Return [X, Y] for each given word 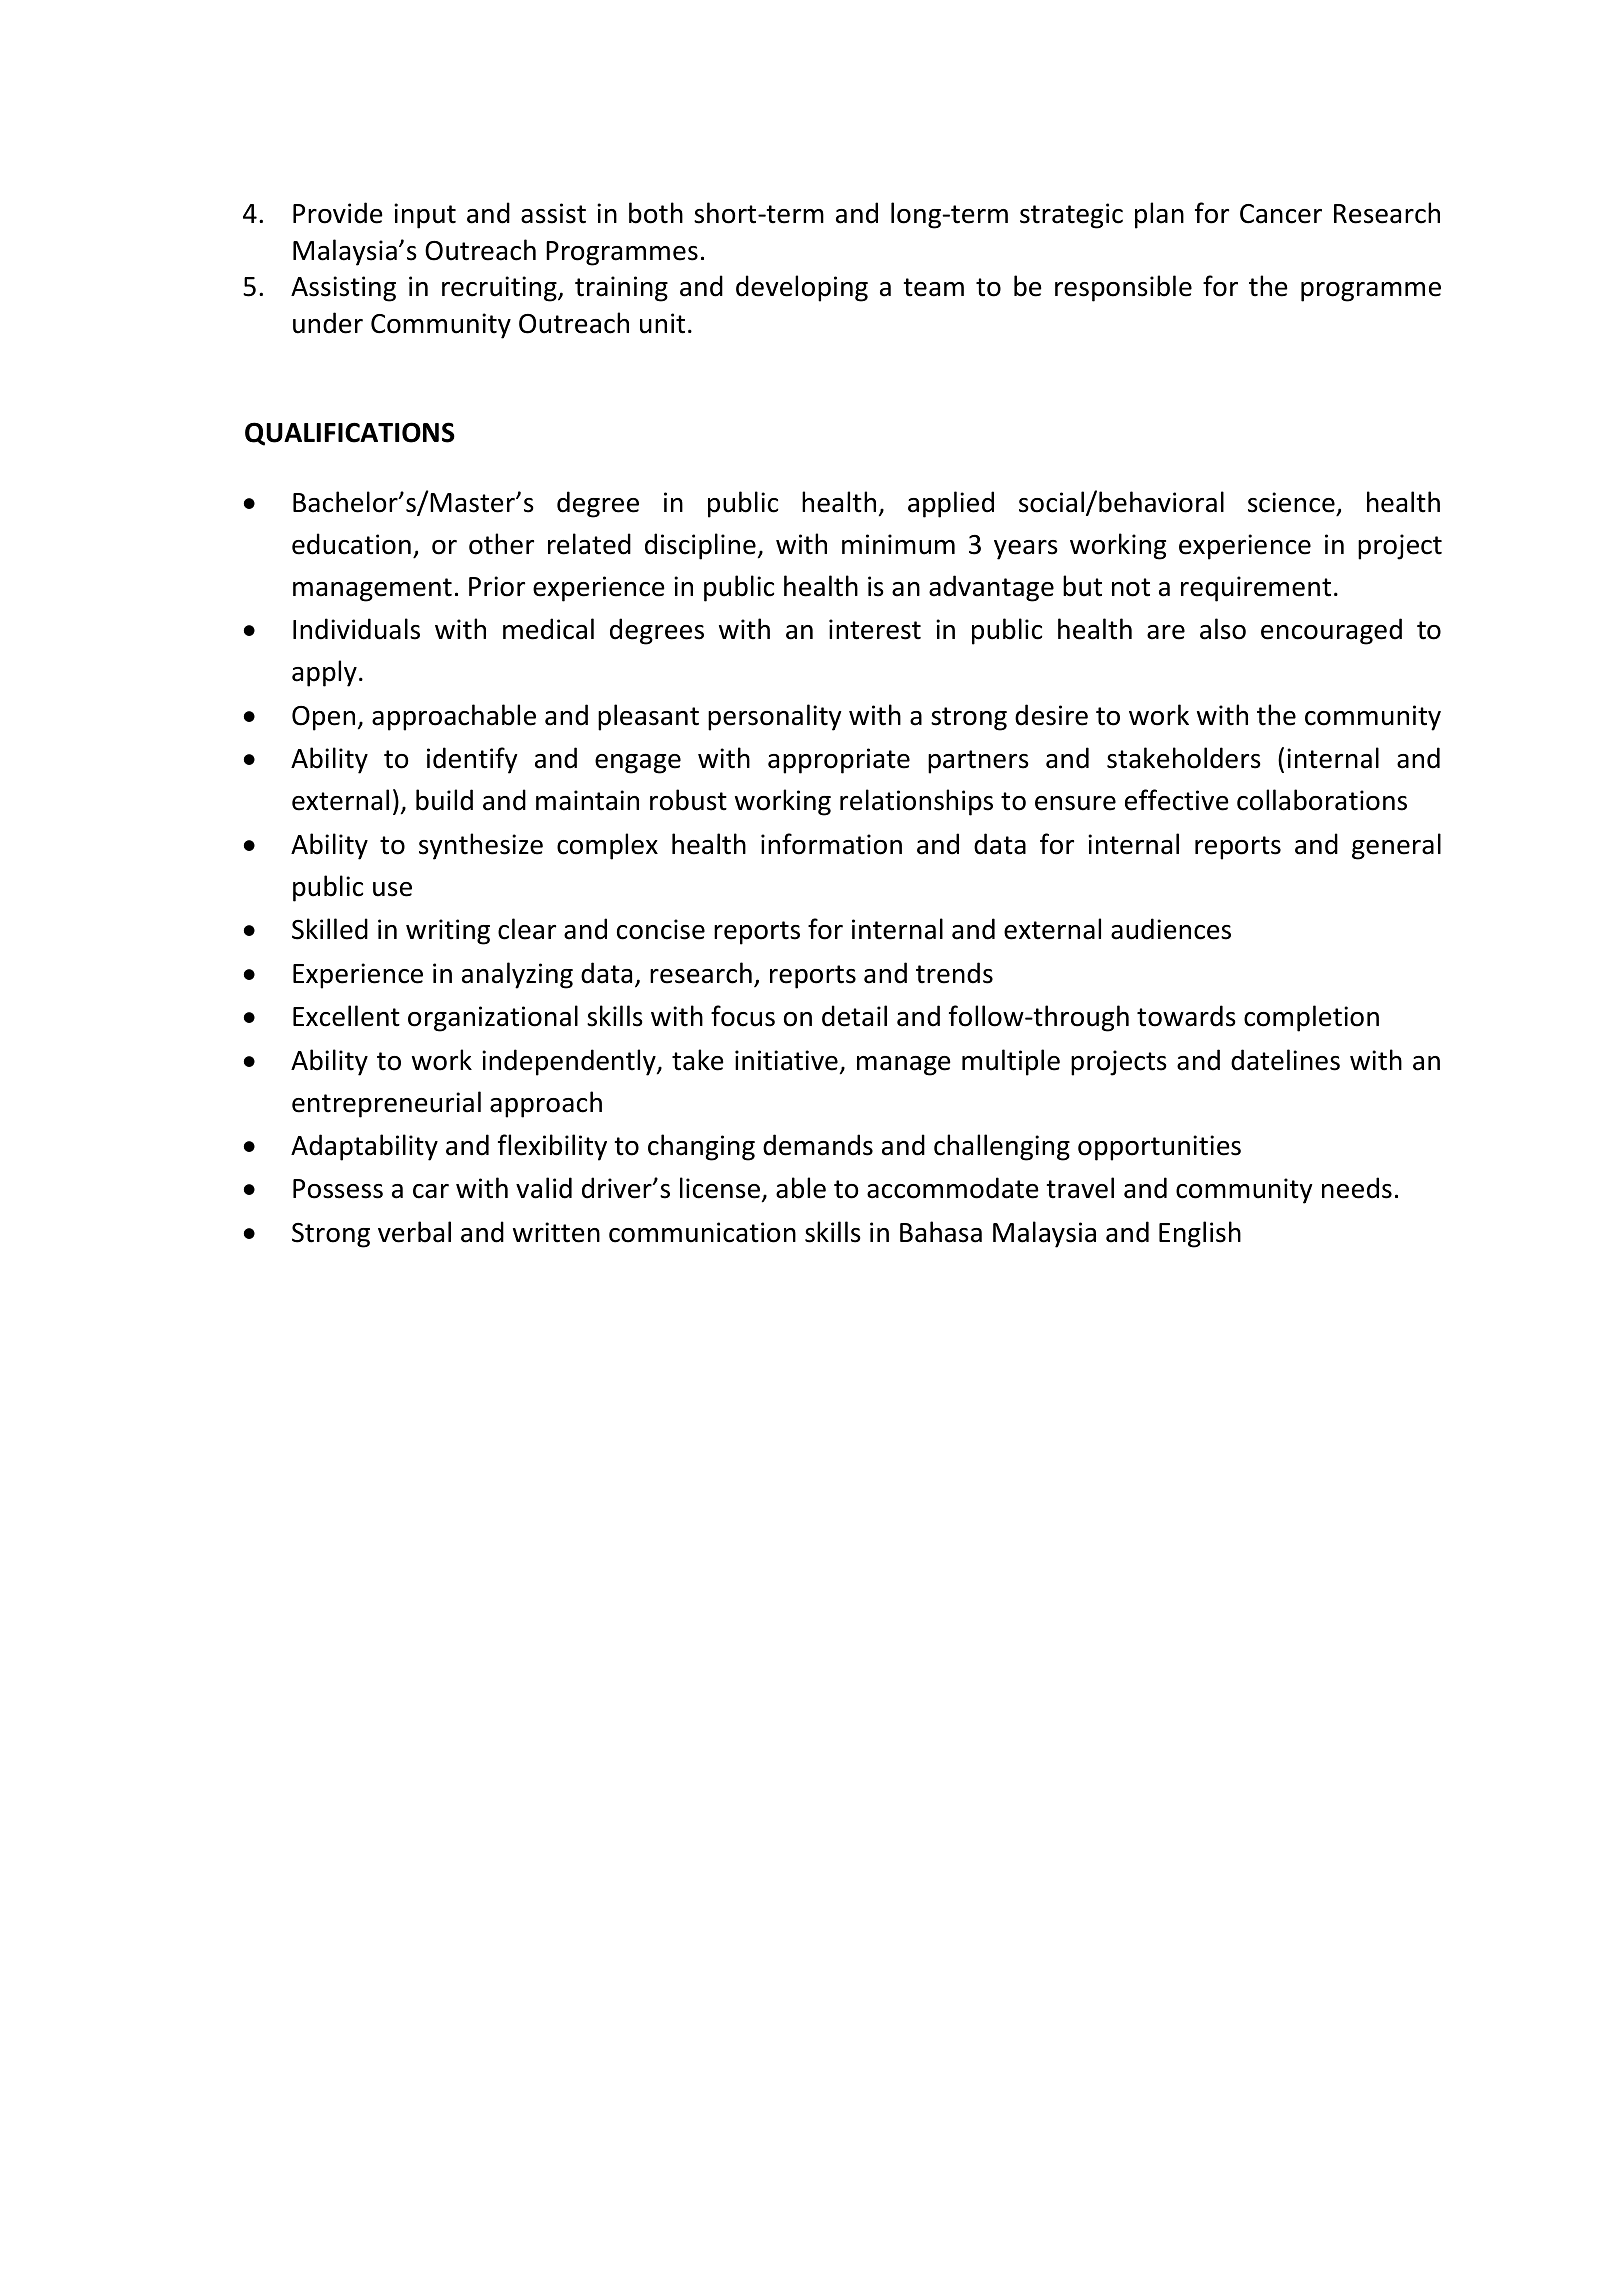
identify [472, 760]
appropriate [839, 761]
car [431, 1191]
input [425, 216]
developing [802, 288]
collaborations [1322, 800]
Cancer [1281, 214]
